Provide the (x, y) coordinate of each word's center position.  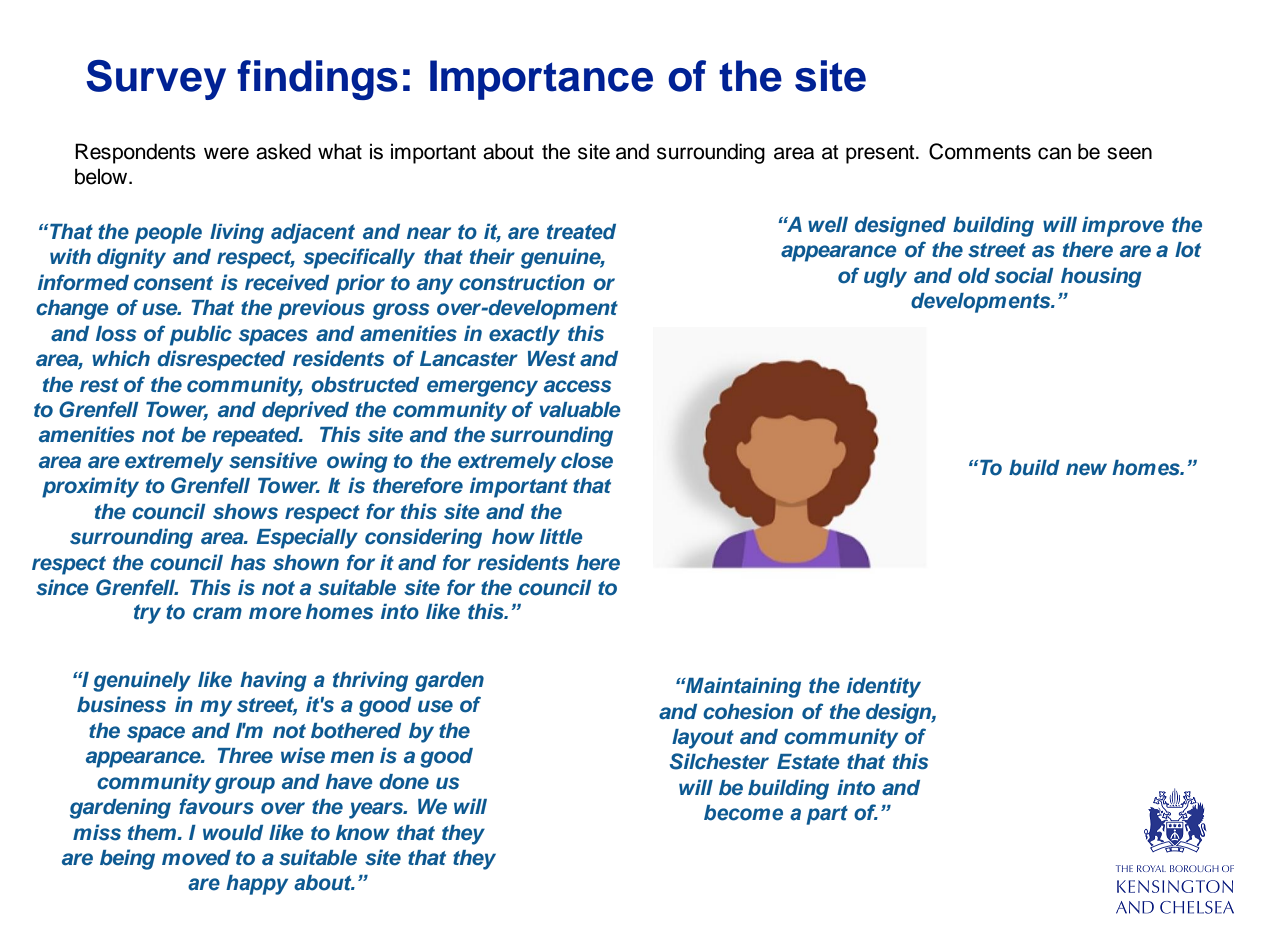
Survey (156, 80)
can (1054, 153)
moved (196, 858)
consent (173, 283)
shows (245, 512)
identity (884, 688)
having (273, 682)
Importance (541, 80)
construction (522, 282)
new (1086, 469)
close (587, 461)
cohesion (748, 711)
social (1024, 275)
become (743, 813)
